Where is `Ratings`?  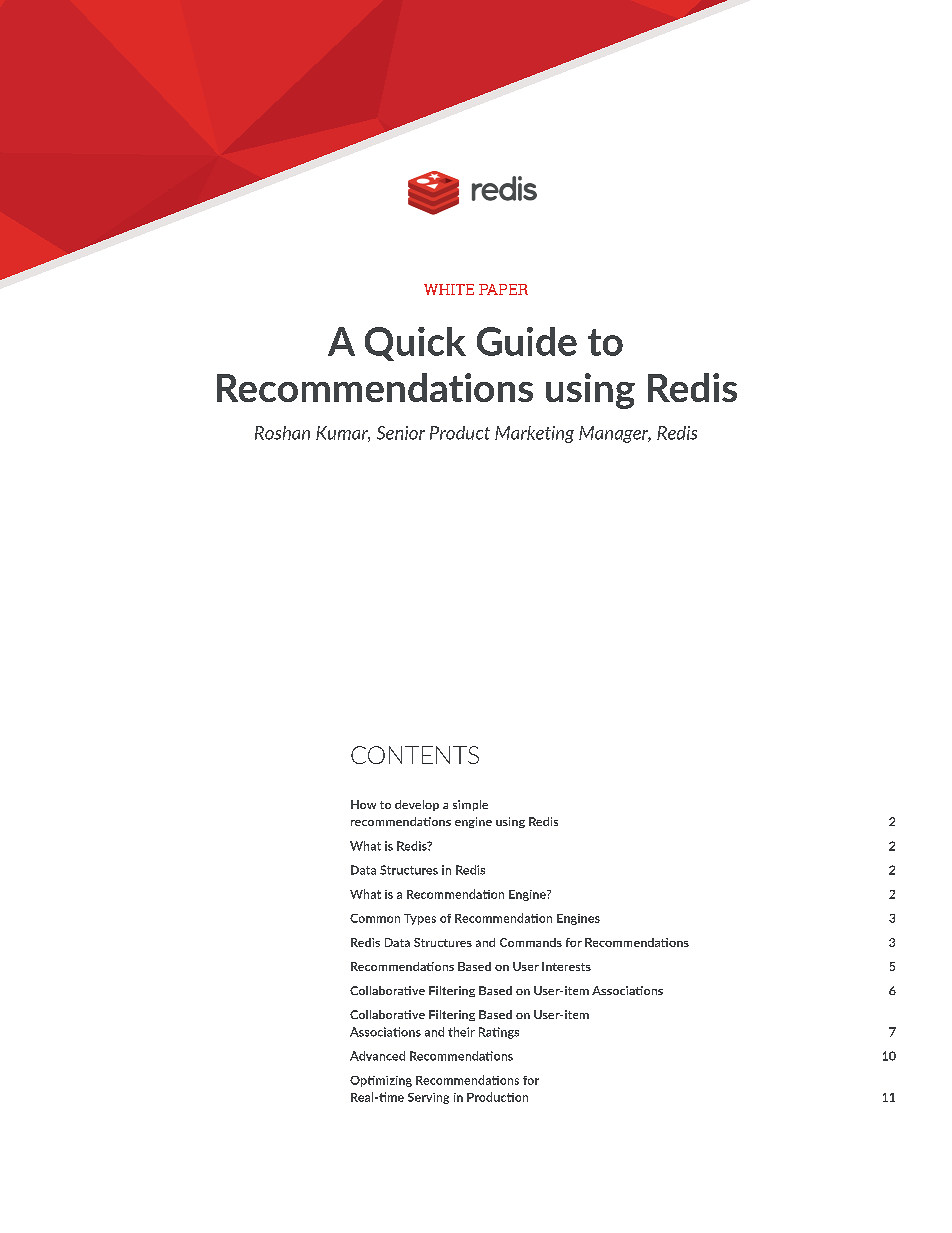
Ratings is located at coordinates (499, 1033).
